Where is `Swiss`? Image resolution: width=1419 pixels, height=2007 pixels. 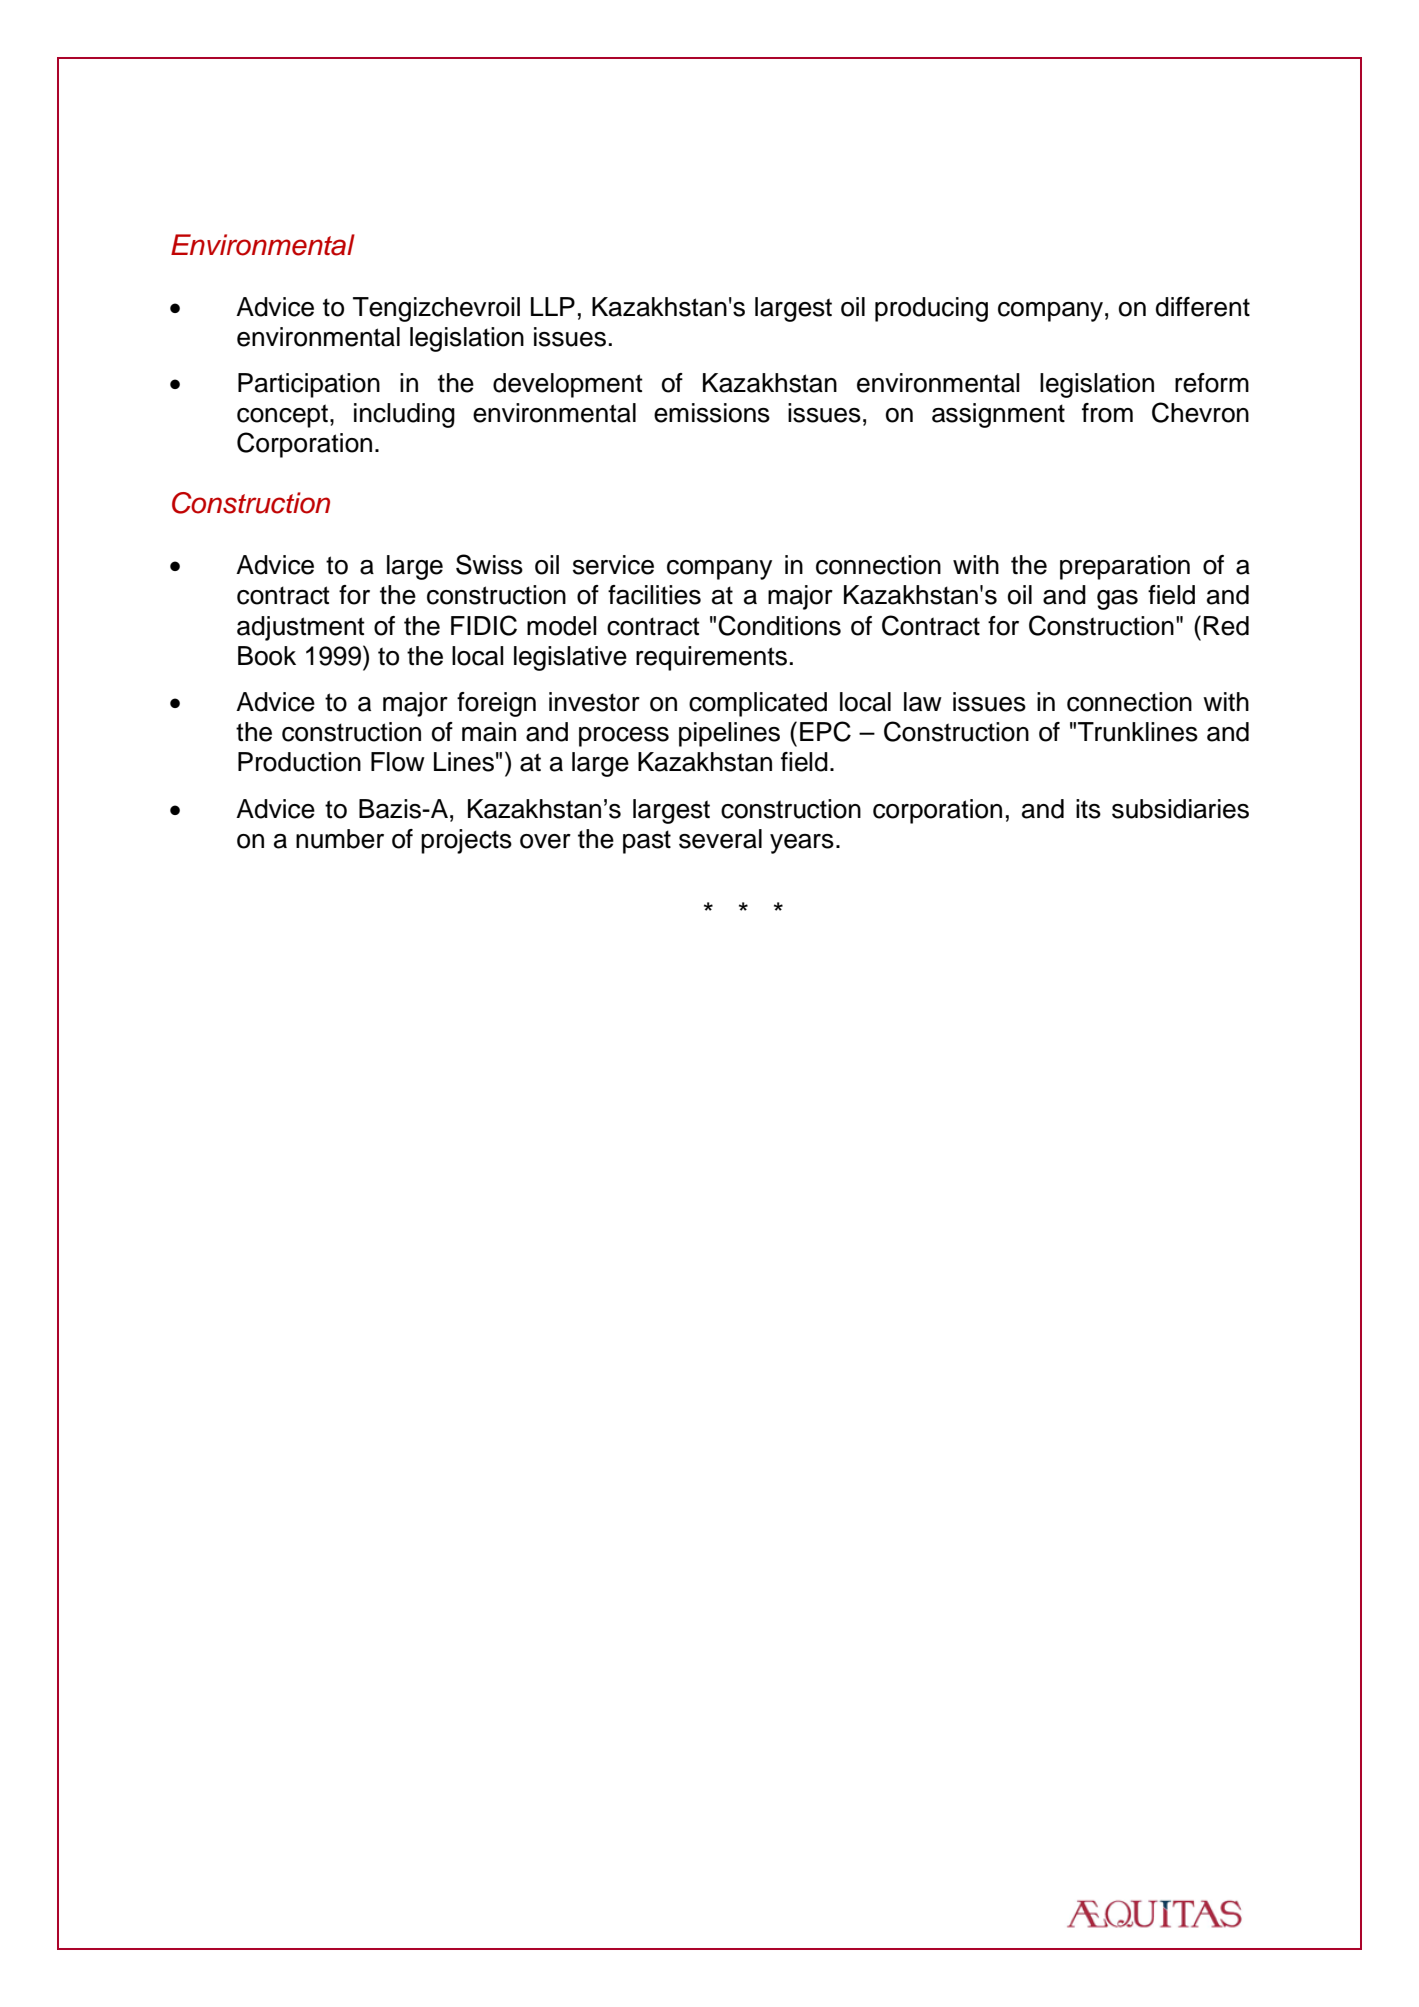
Swiss is located at coordinates (489, 564).
